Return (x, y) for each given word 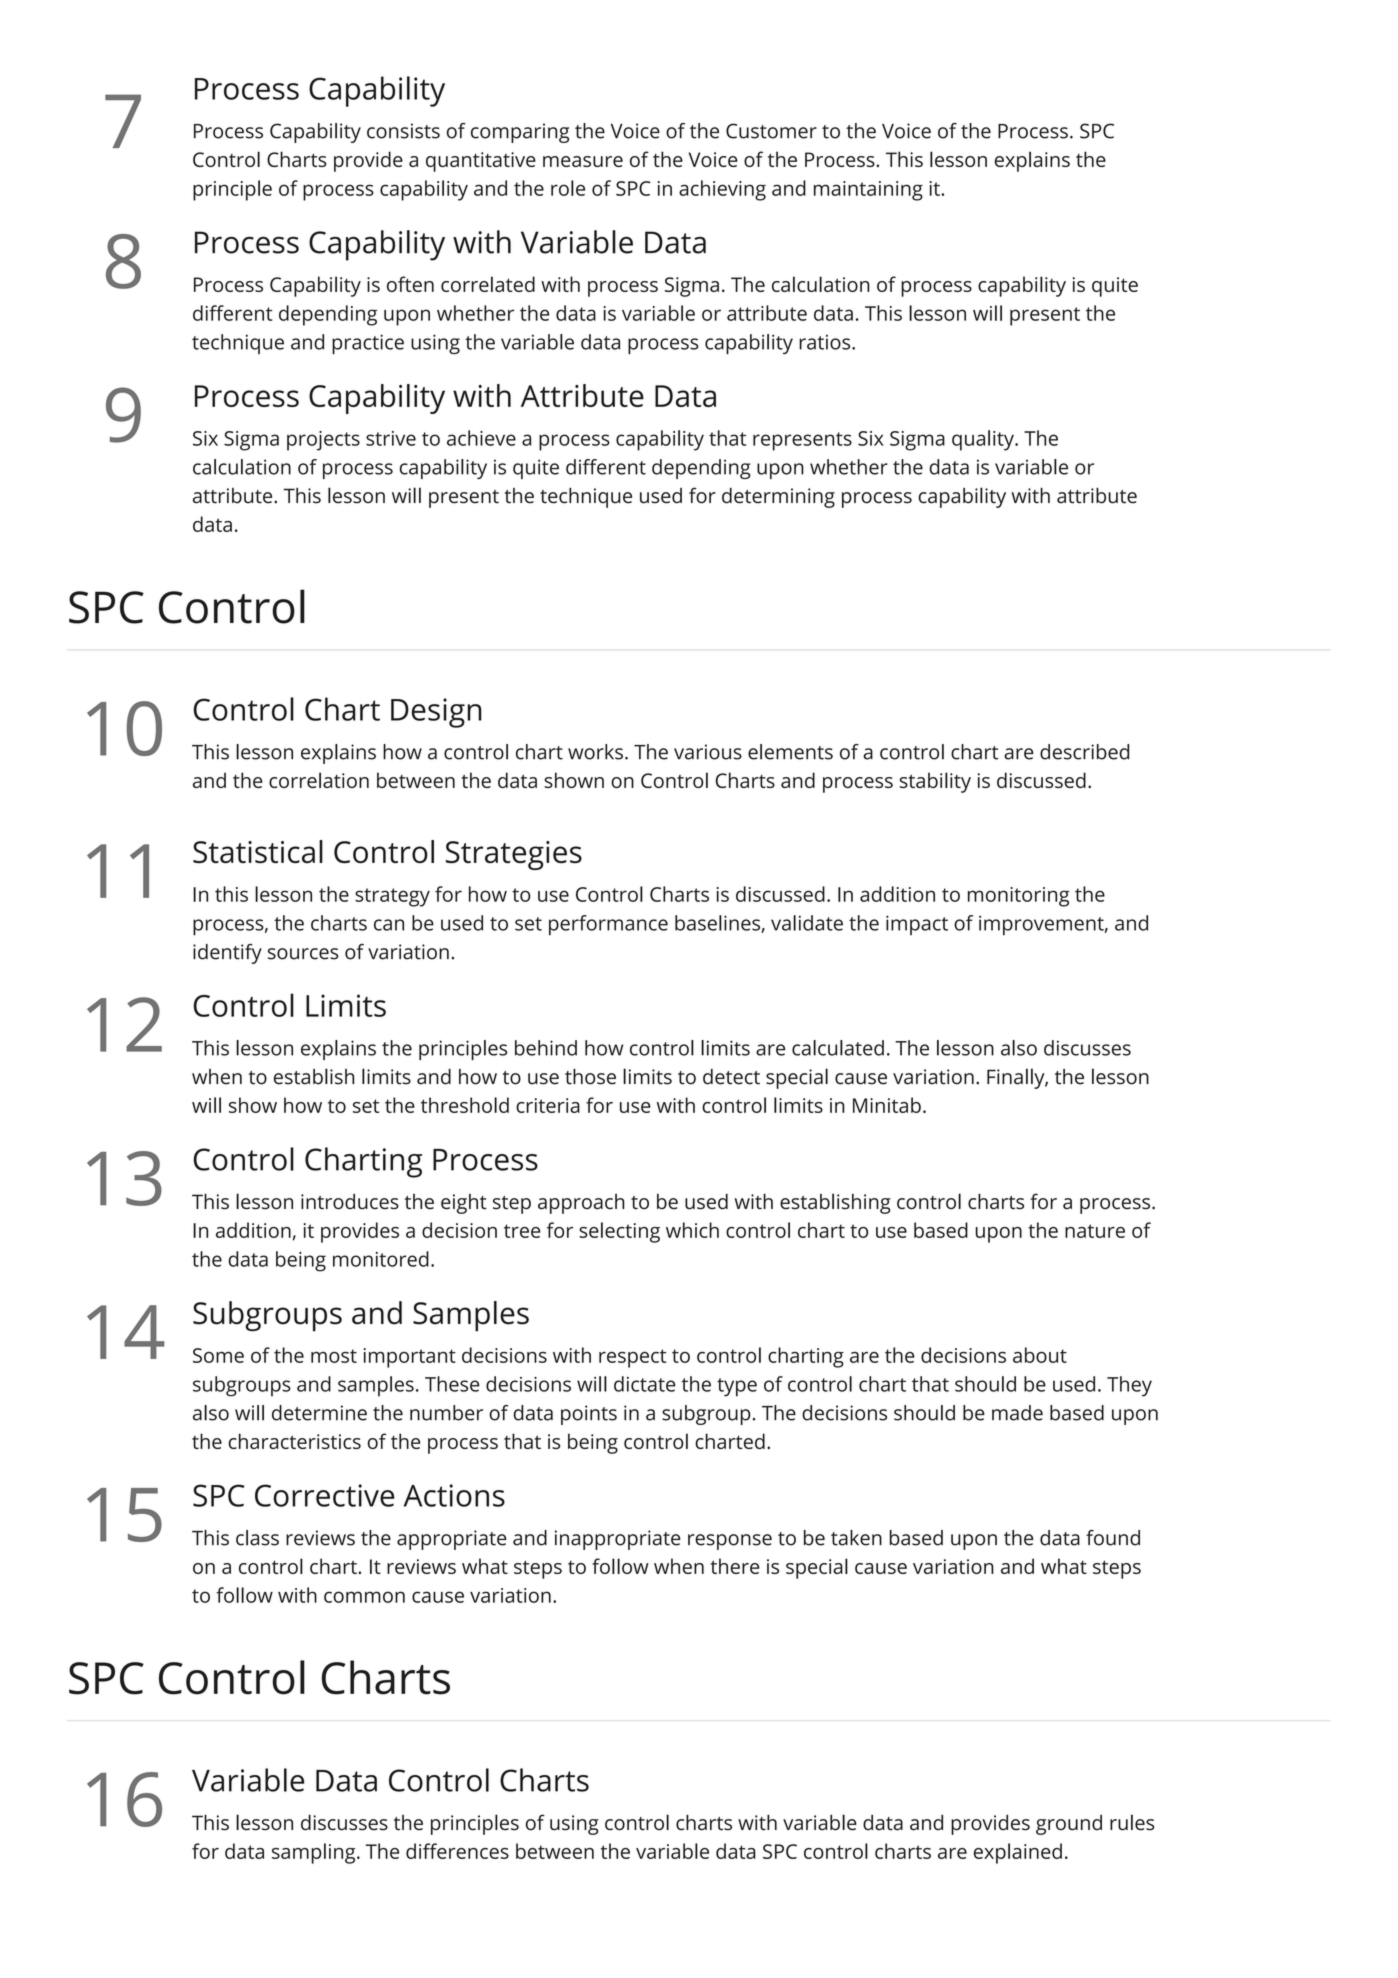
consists (403, 131)
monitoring (1018, 897)
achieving (722, 190)
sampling (315, 1853)
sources (303, 954)
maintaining (868, 191)
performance (608, 925)
